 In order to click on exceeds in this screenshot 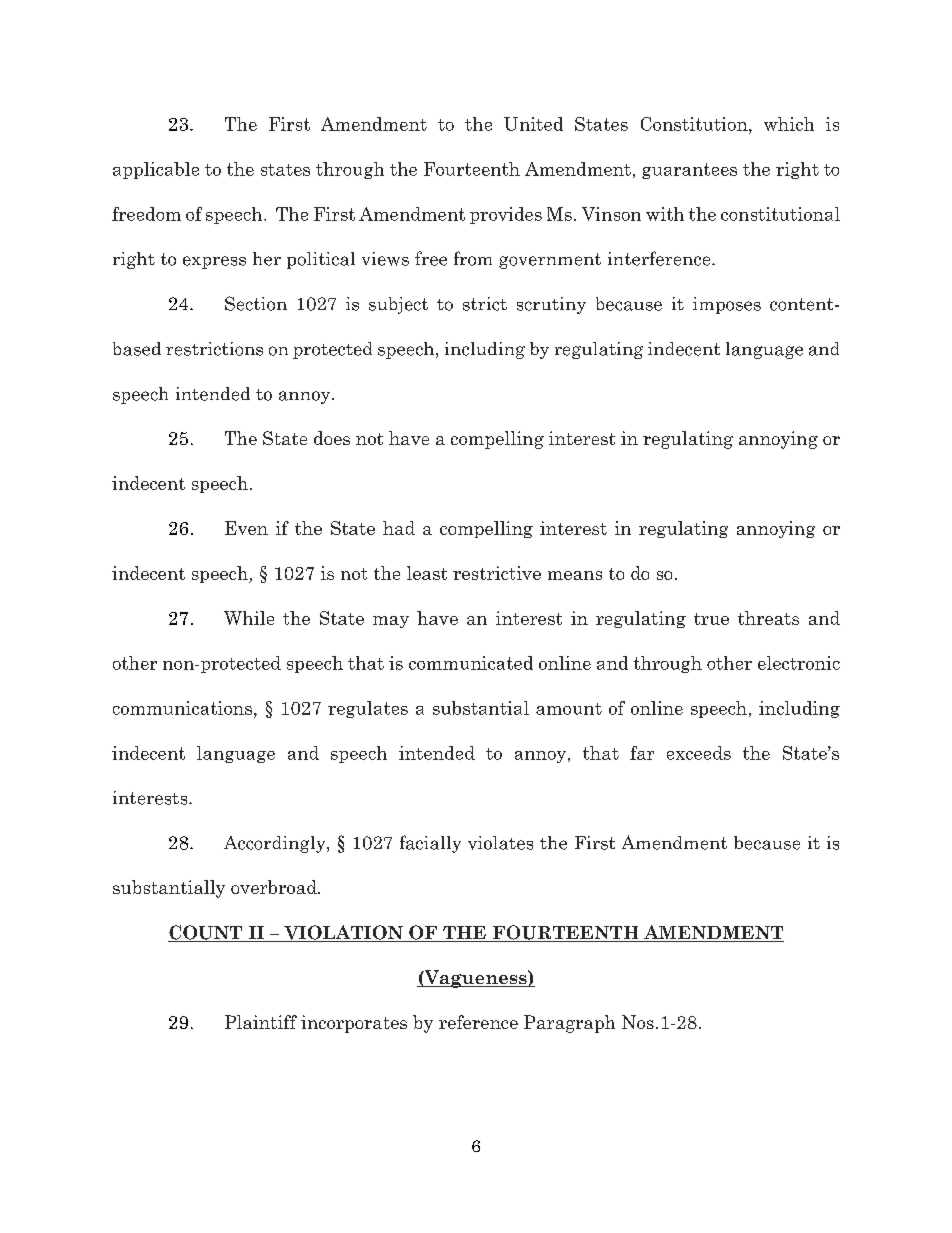, I will do `click(699, 753)`.
